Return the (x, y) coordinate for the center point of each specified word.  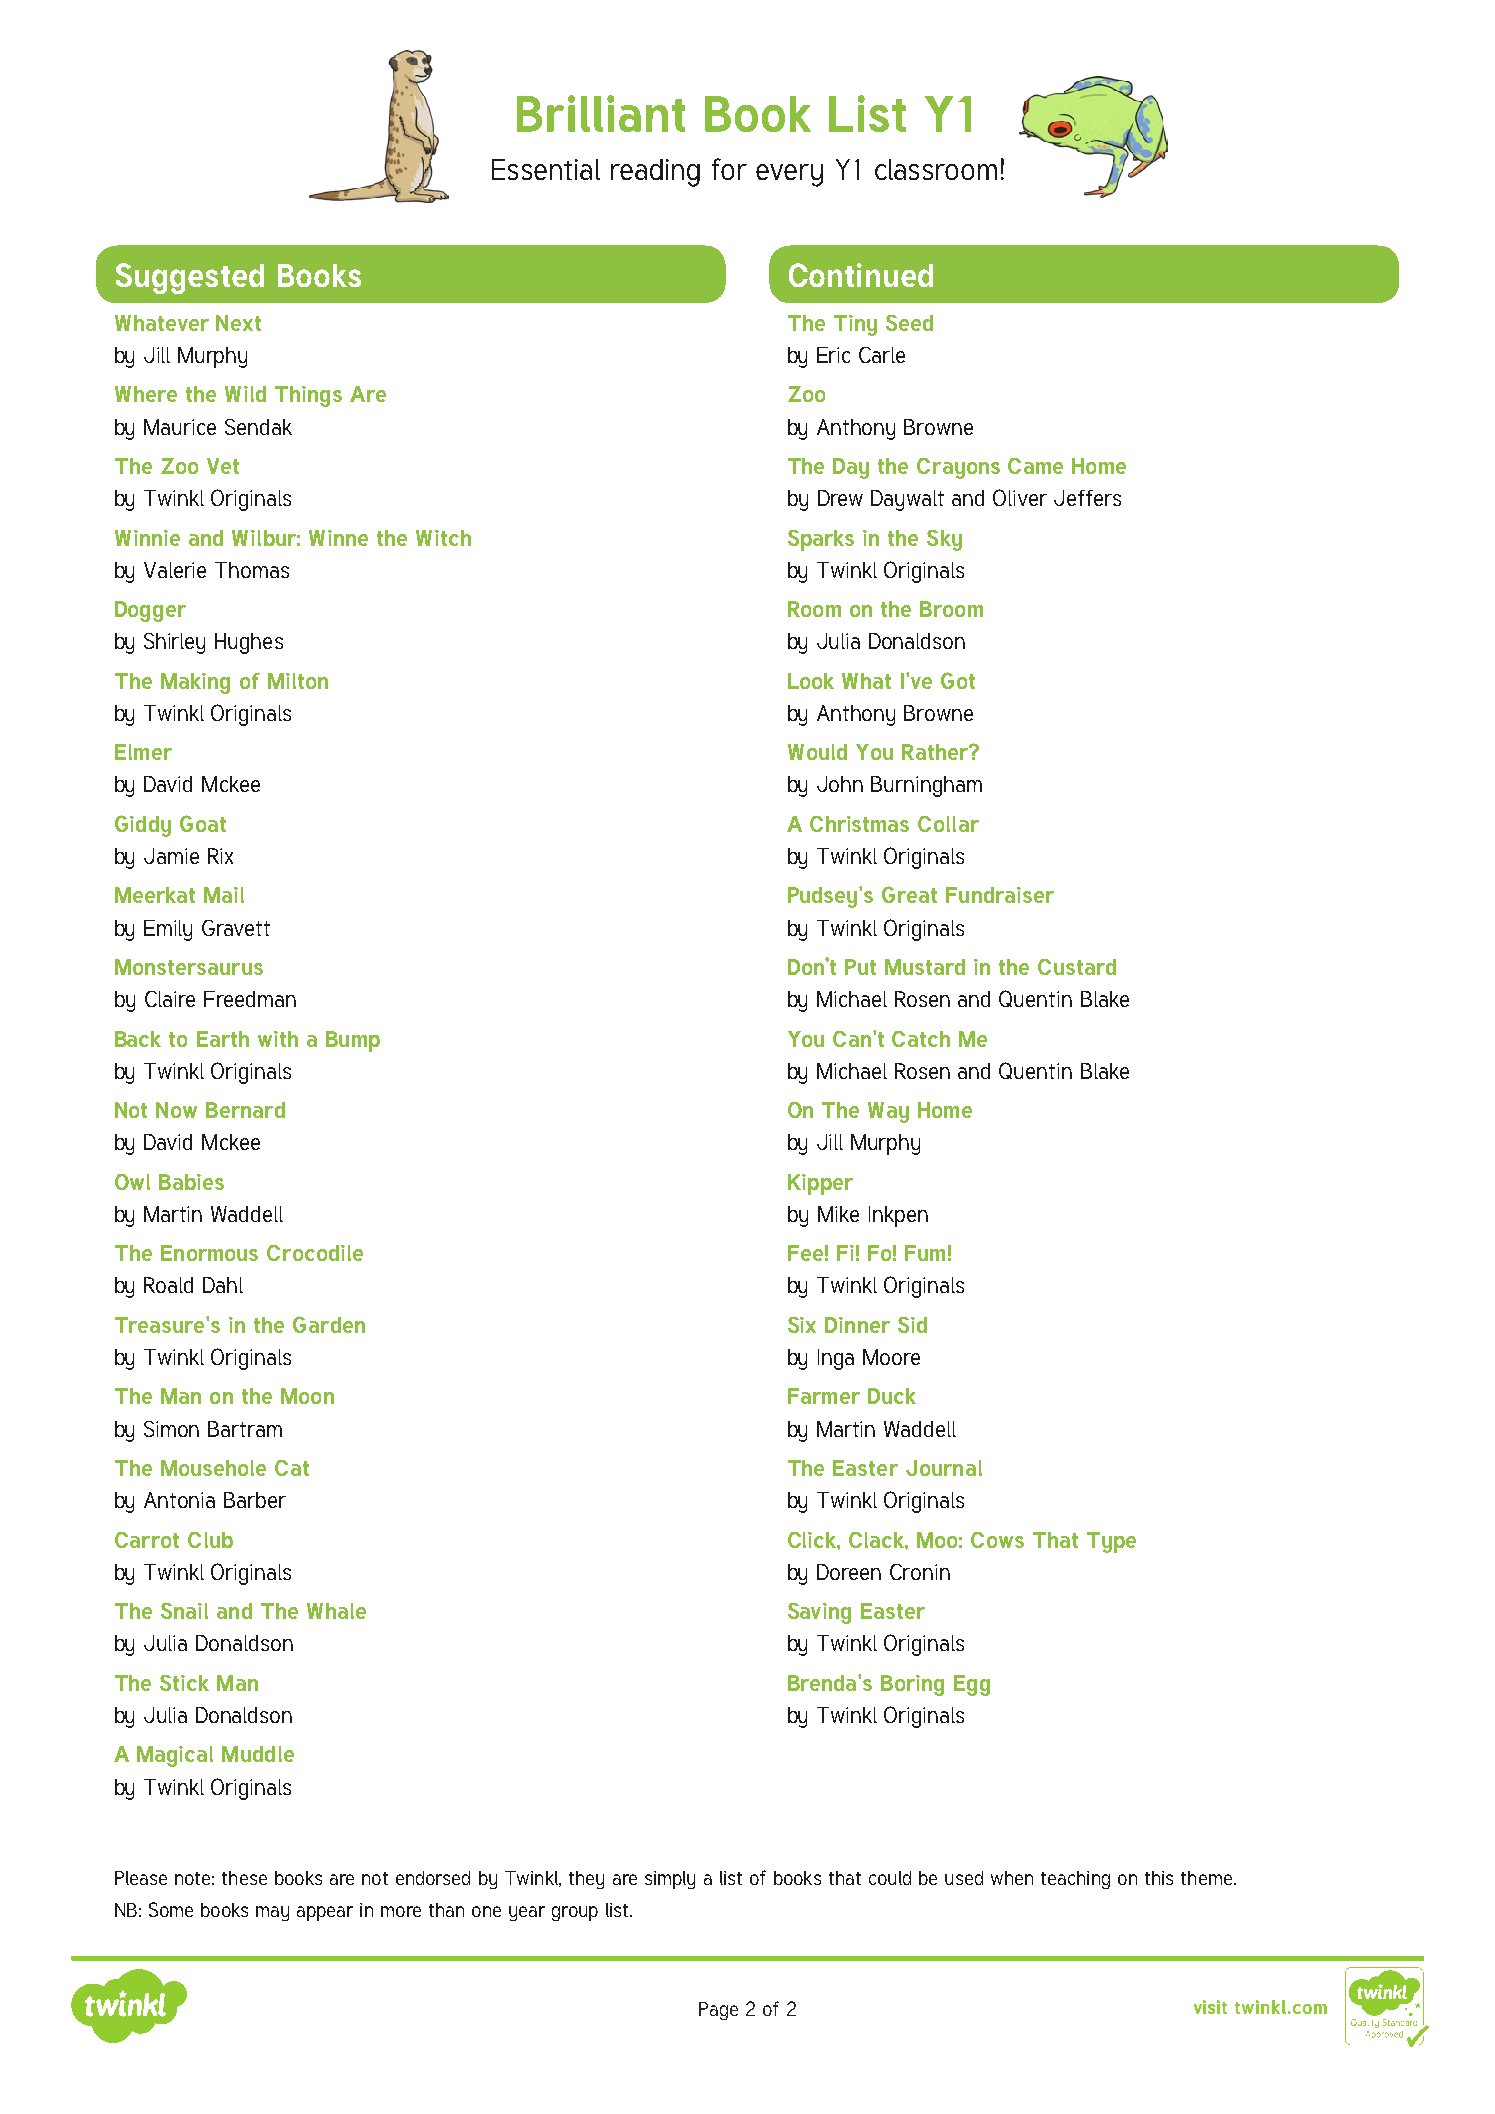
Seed (909, 323)
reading (655, 173)
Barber (255, 1500)
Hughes (249, 643)
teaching (1075, 1880)
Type (1111, 1542)
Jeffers (1087, 498)
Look (811, 681)
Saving (819, 1613)
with (278, 1039)
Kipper (820, 1184)
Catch (921, 1039)
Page (718, 2011)
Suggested (190, 278)
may (272, 1913)
